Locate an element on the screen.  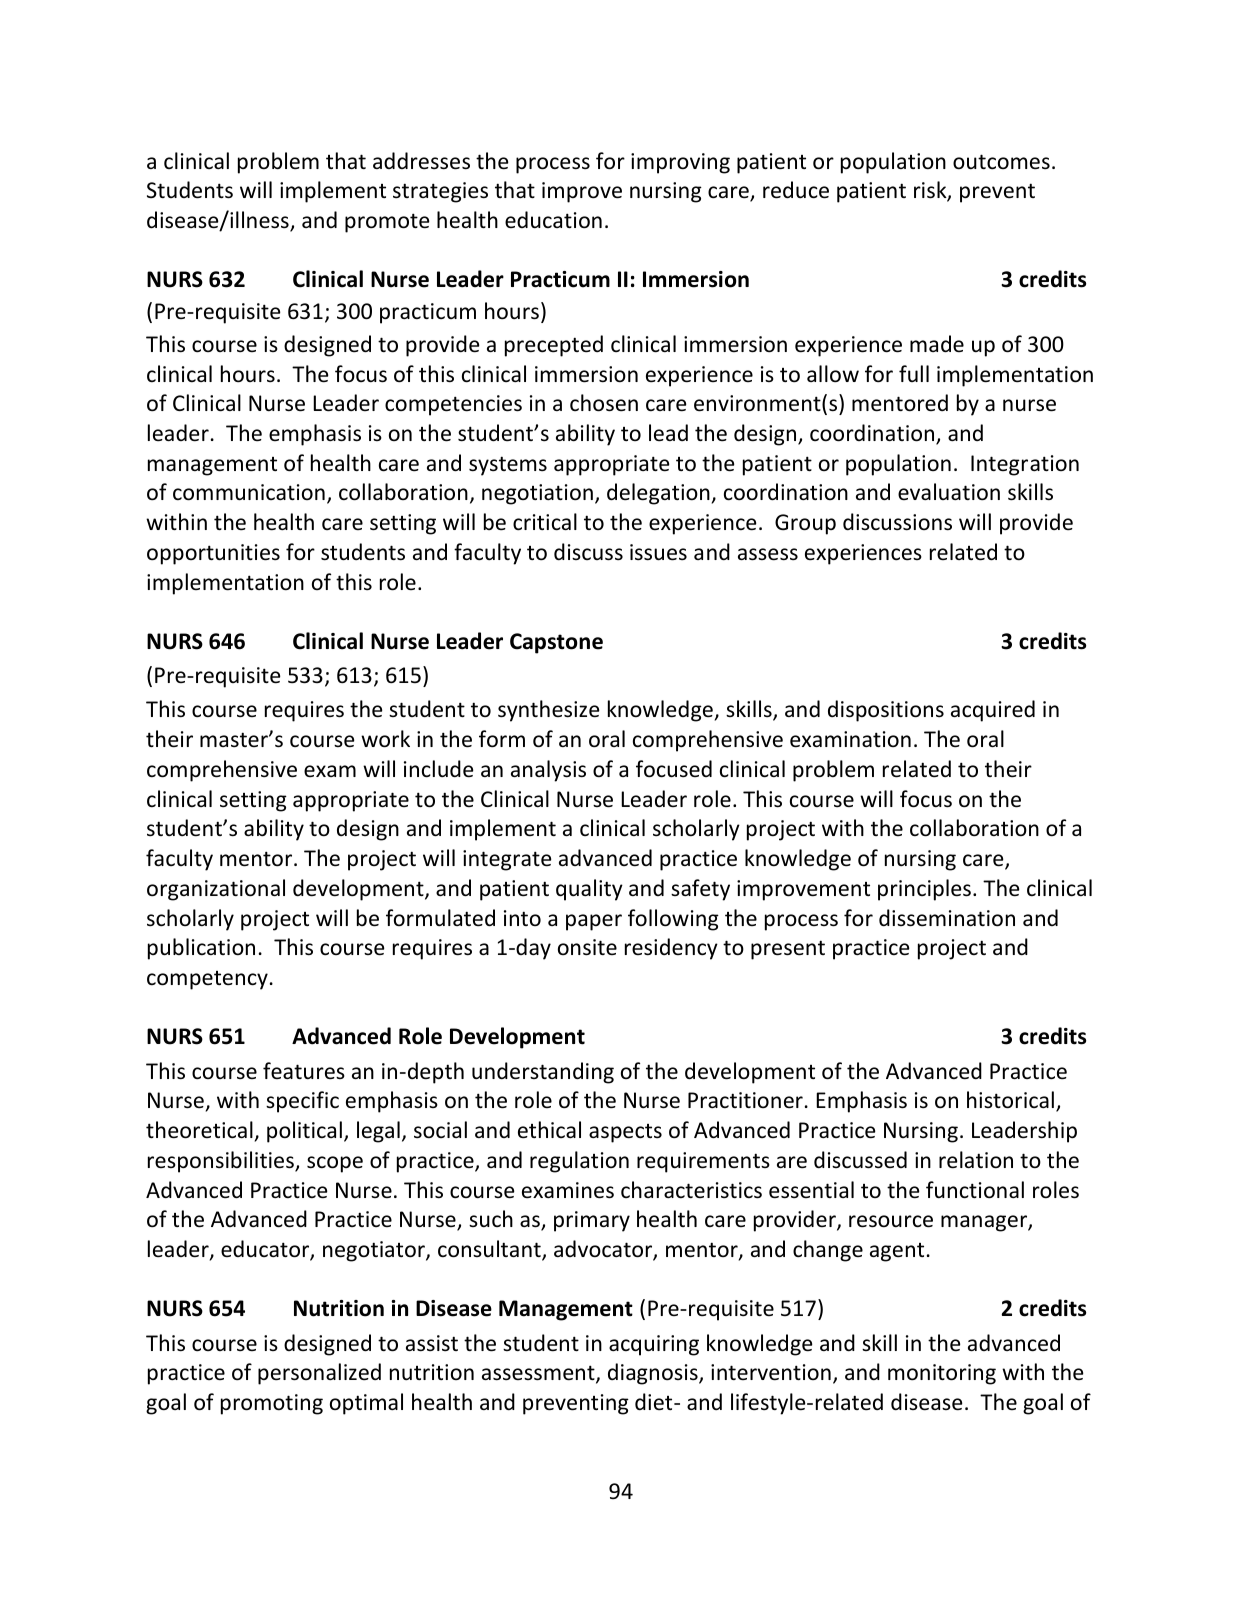
work is located at coordinates (385, 739).
